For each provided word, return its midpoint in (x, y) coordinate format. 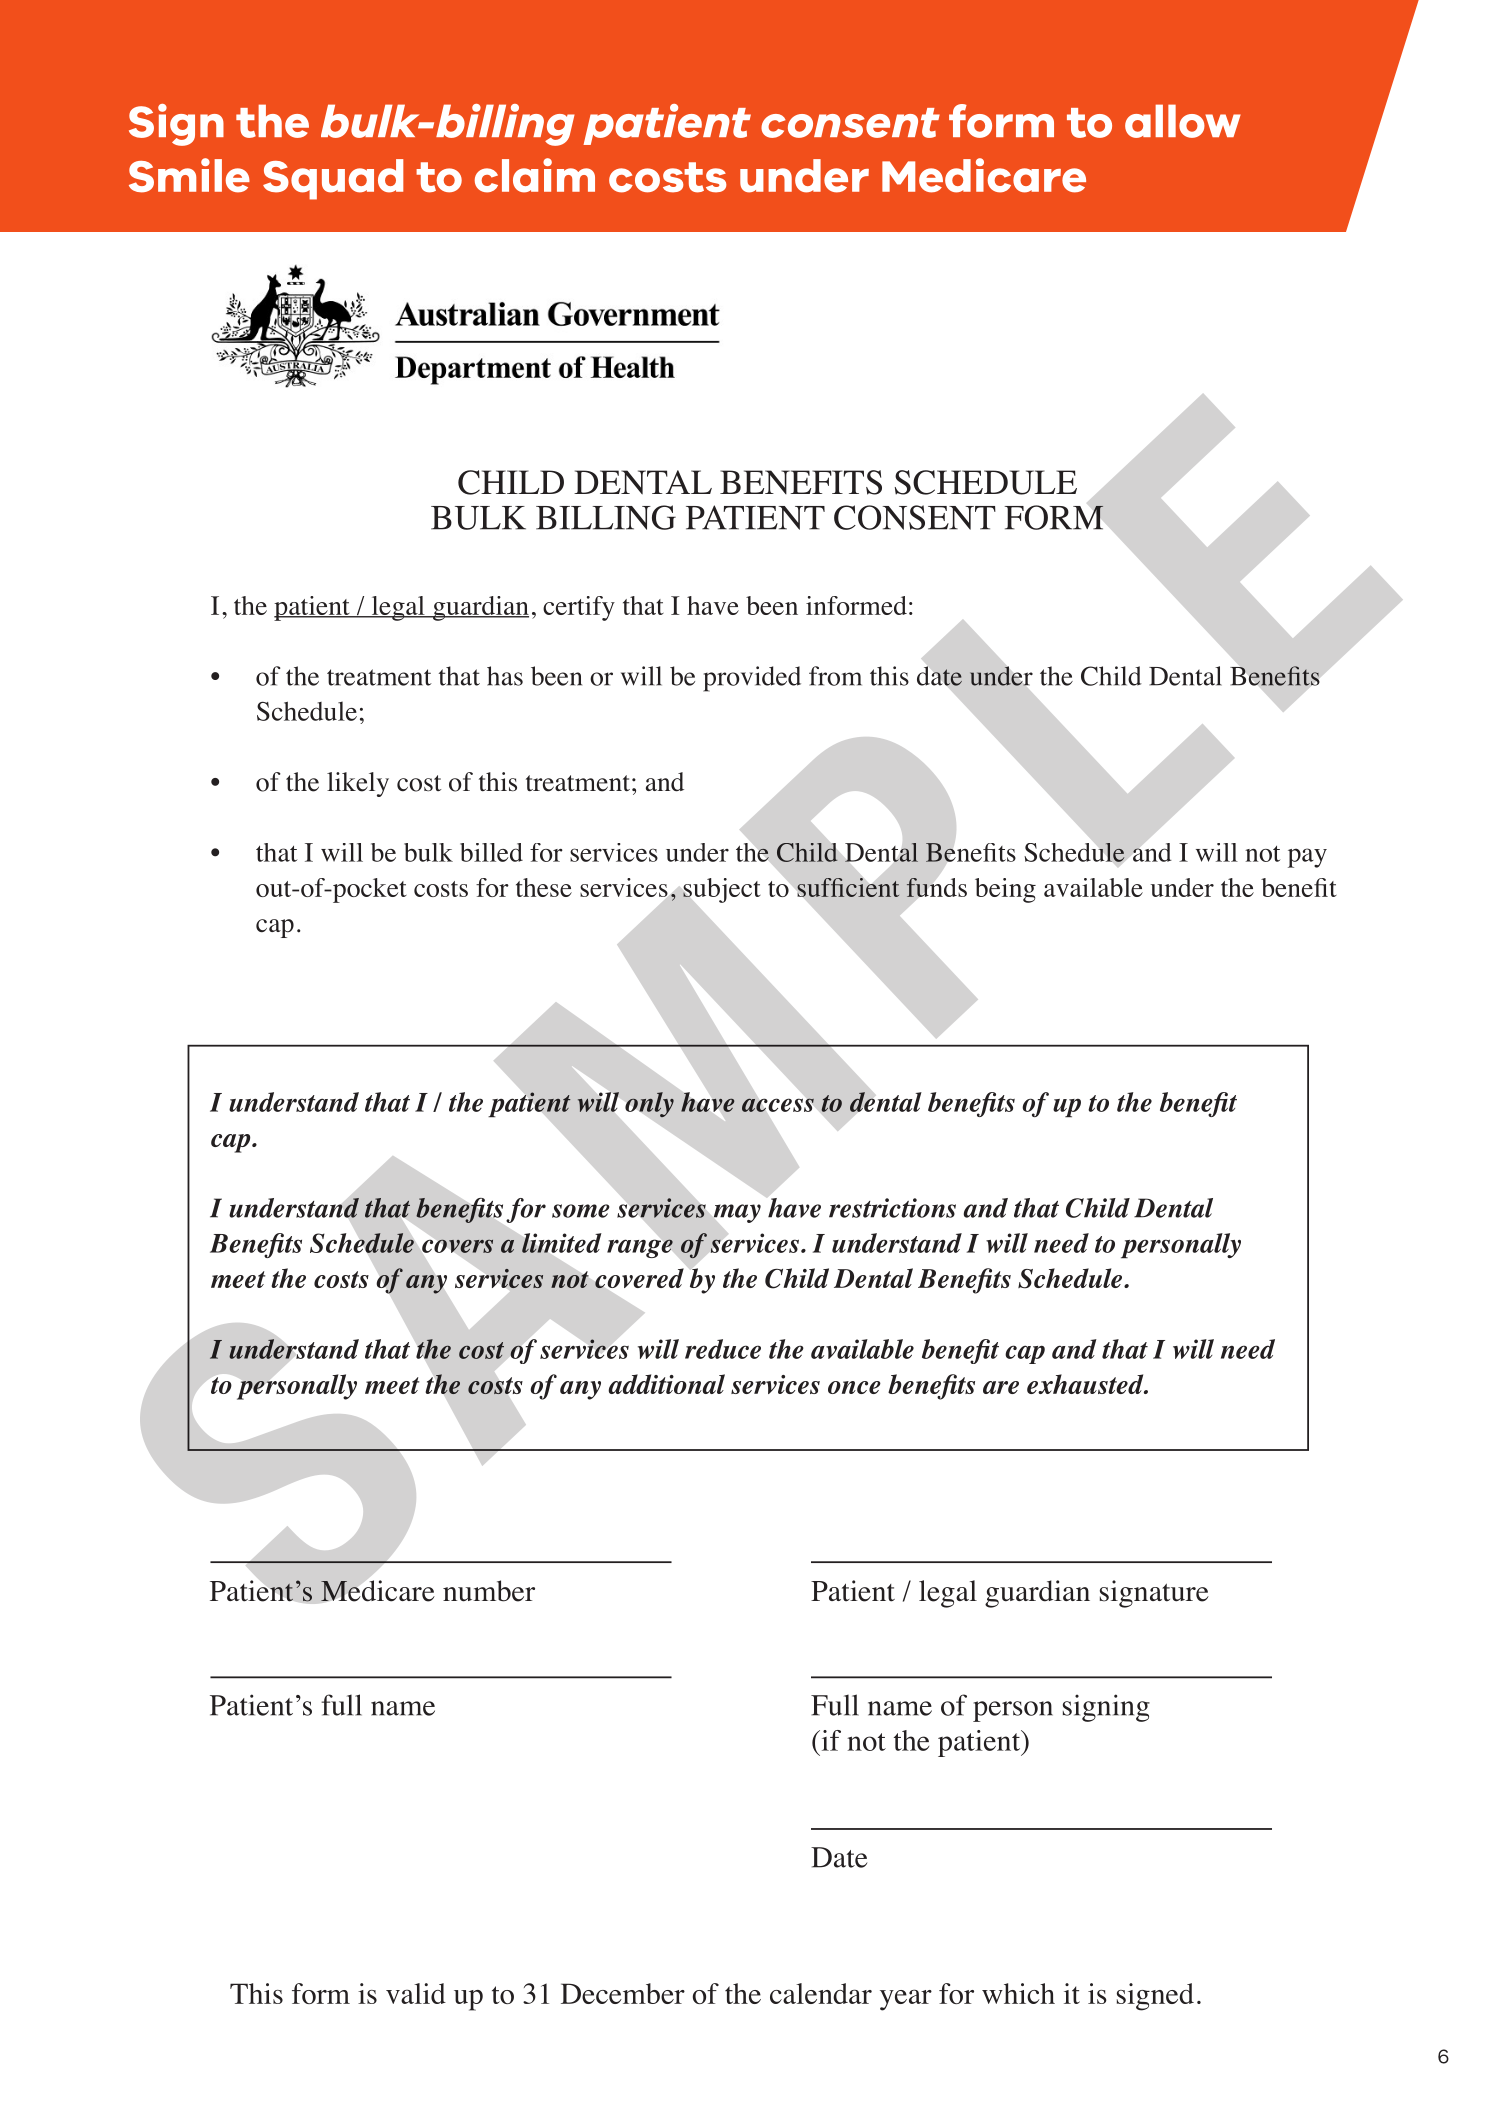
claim (535, 175)
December (623, 1993)
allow (1183, 121)
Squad (333, 179)
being (1005, 890)
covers (457, 1246)
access (778, 1105)
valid (416, 1993)
